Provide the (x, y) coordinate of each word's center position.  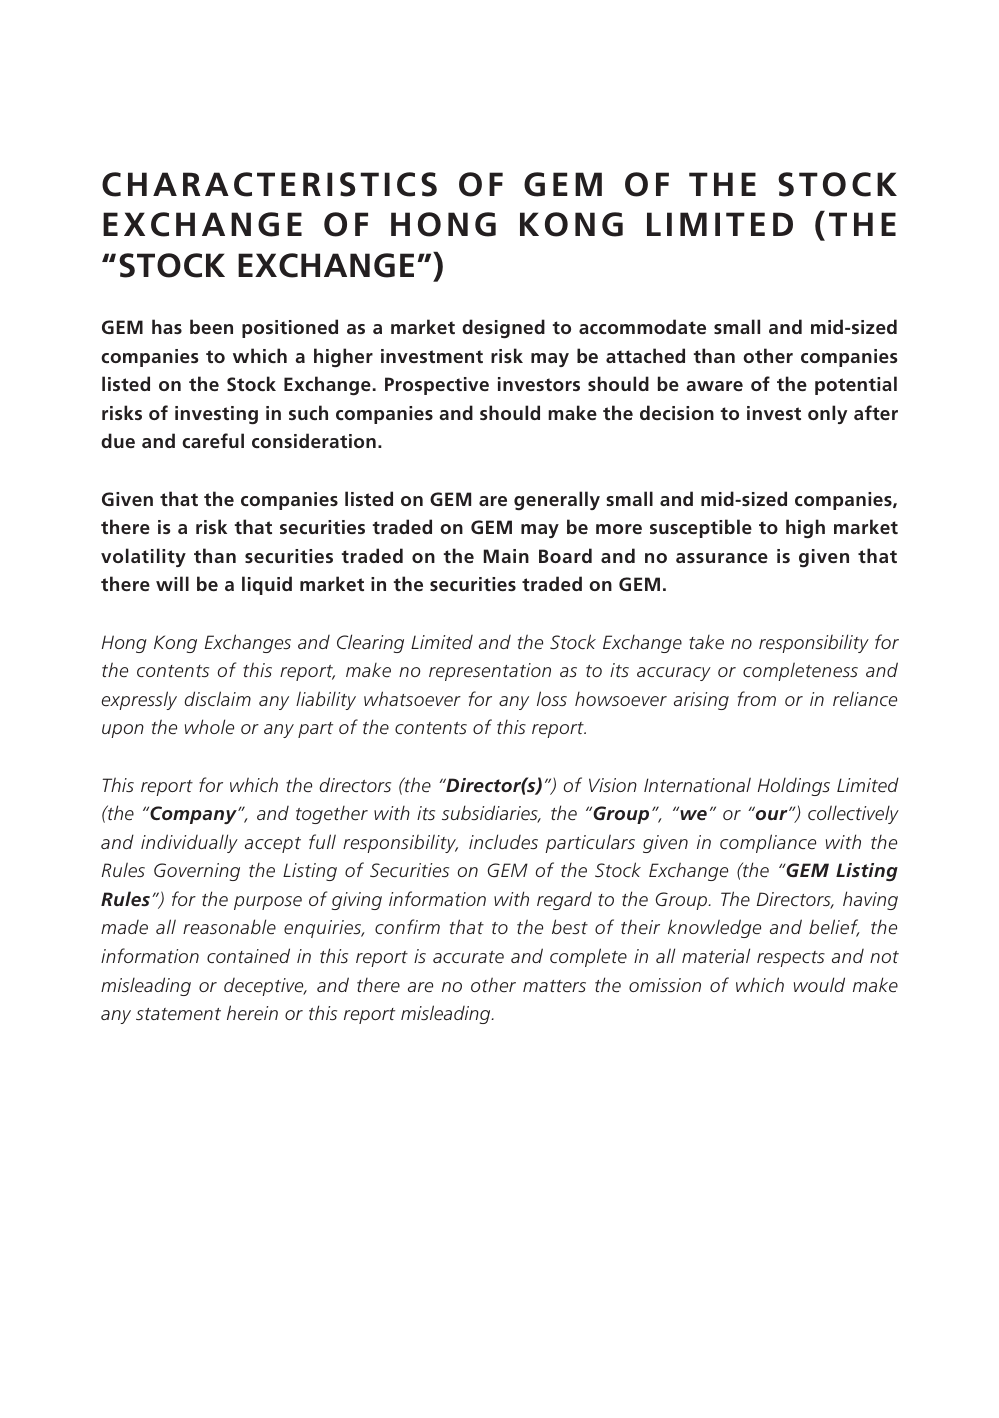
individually (189, 843)
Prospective (437, 386)
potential (856, 385)
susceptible (701, 528)
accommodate (642, 326)
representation (490, 672)
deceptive (265, 987)
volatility (143, 557)
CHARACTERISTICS (269, 184)
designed (503, 328)
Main (506, 556)
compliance (768, 843)
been (211, 326)
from (757, 698)
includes (503, 841)
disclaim (218, 698)
